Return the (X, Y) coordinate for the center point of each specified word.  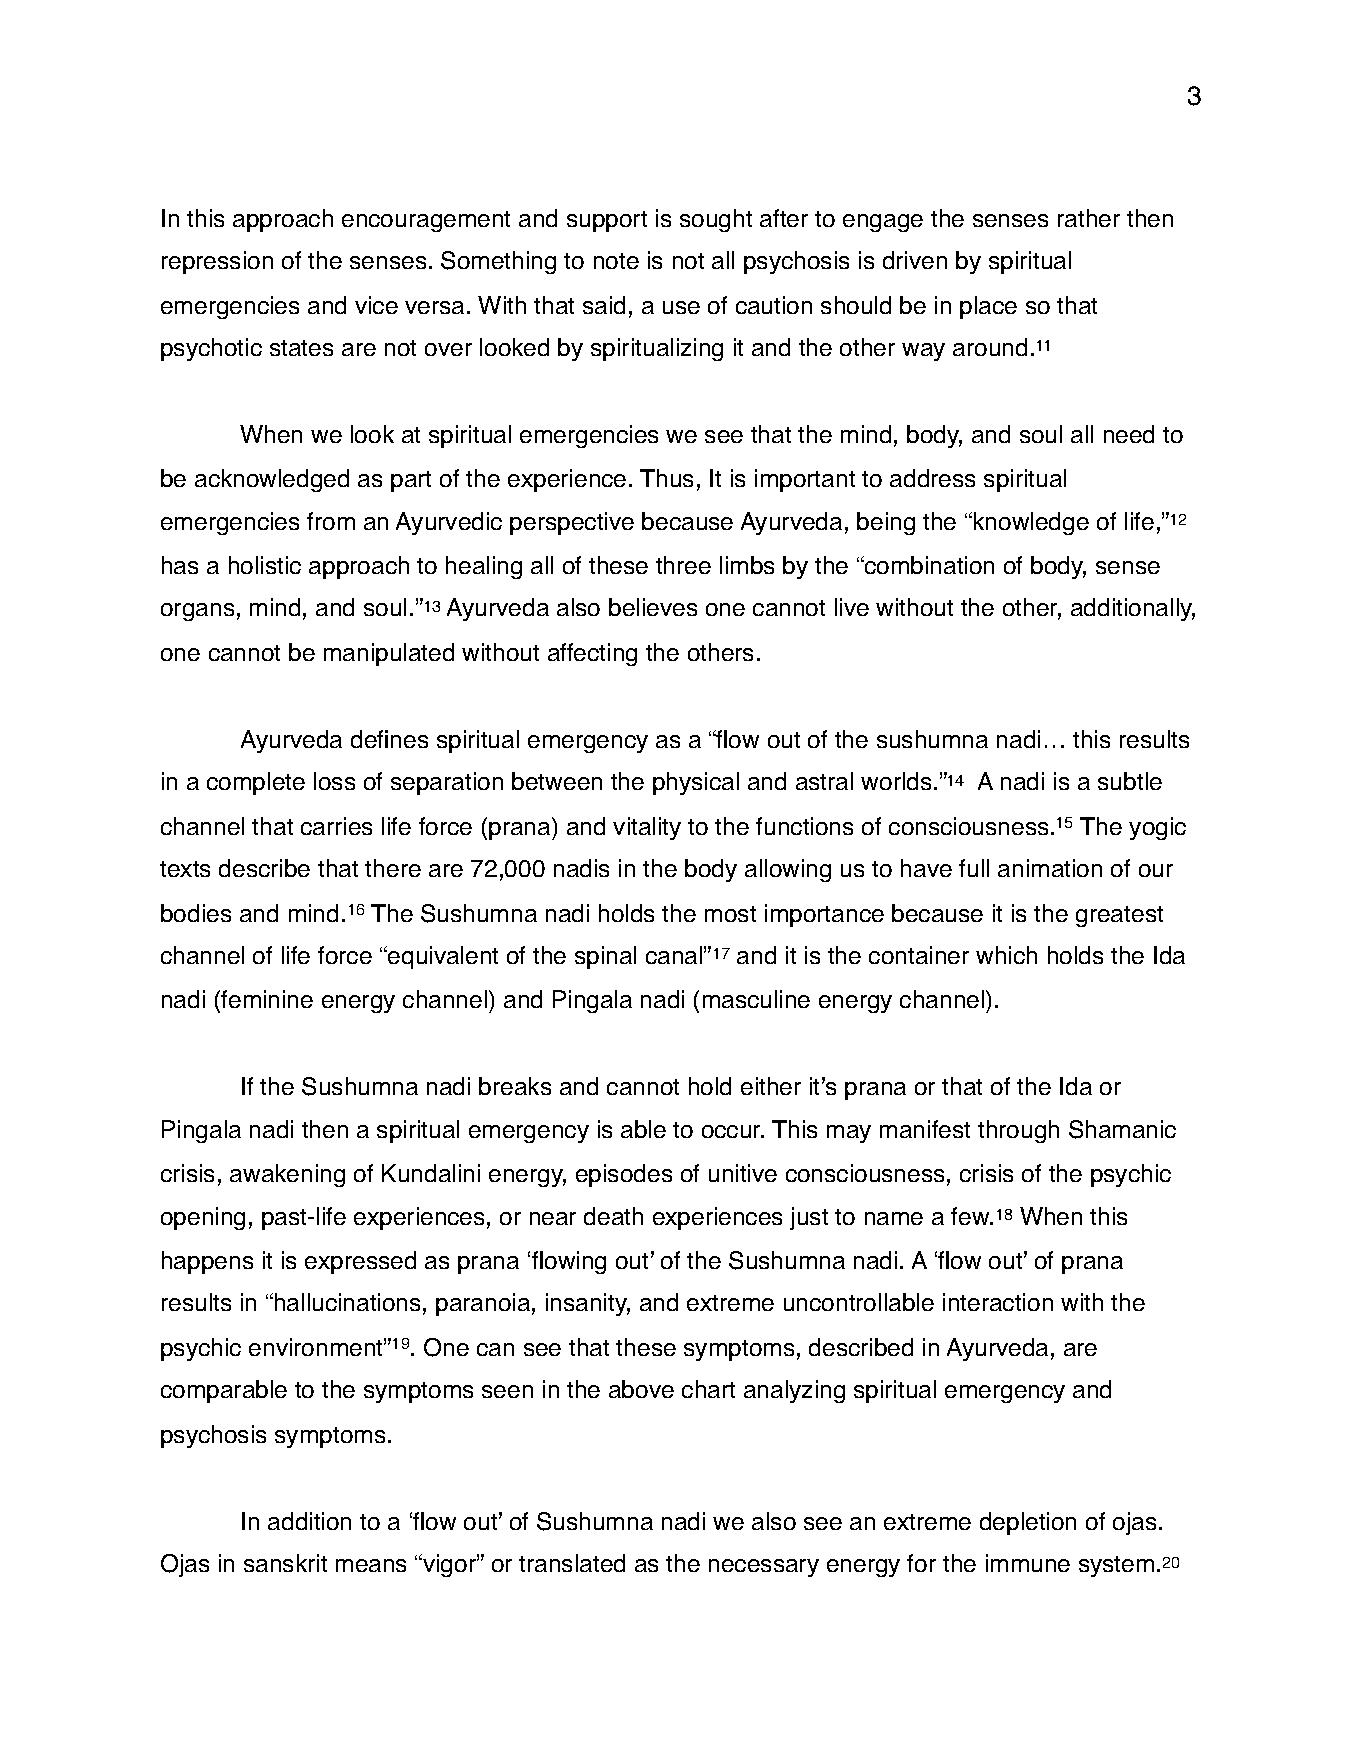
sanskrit (285, 1563)
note (616, 261)
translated (572, 1563)
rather (1089, 218)
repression (217, 262)
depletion (1028, 1523)
